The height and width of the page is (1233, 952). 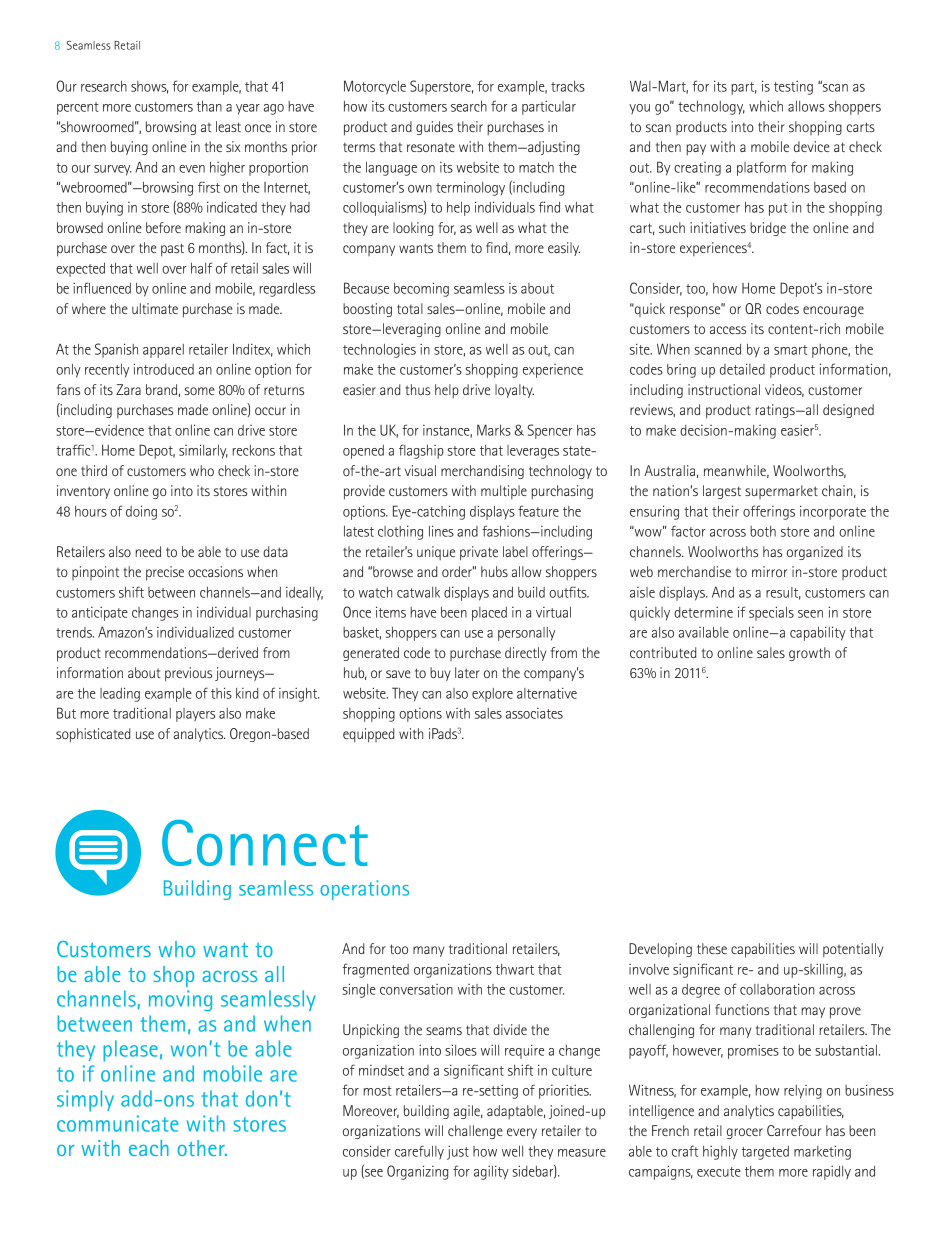 What do you see at coordinates (149, 1148) in the page?
I see `each` at bounding box center [149, 1148].
